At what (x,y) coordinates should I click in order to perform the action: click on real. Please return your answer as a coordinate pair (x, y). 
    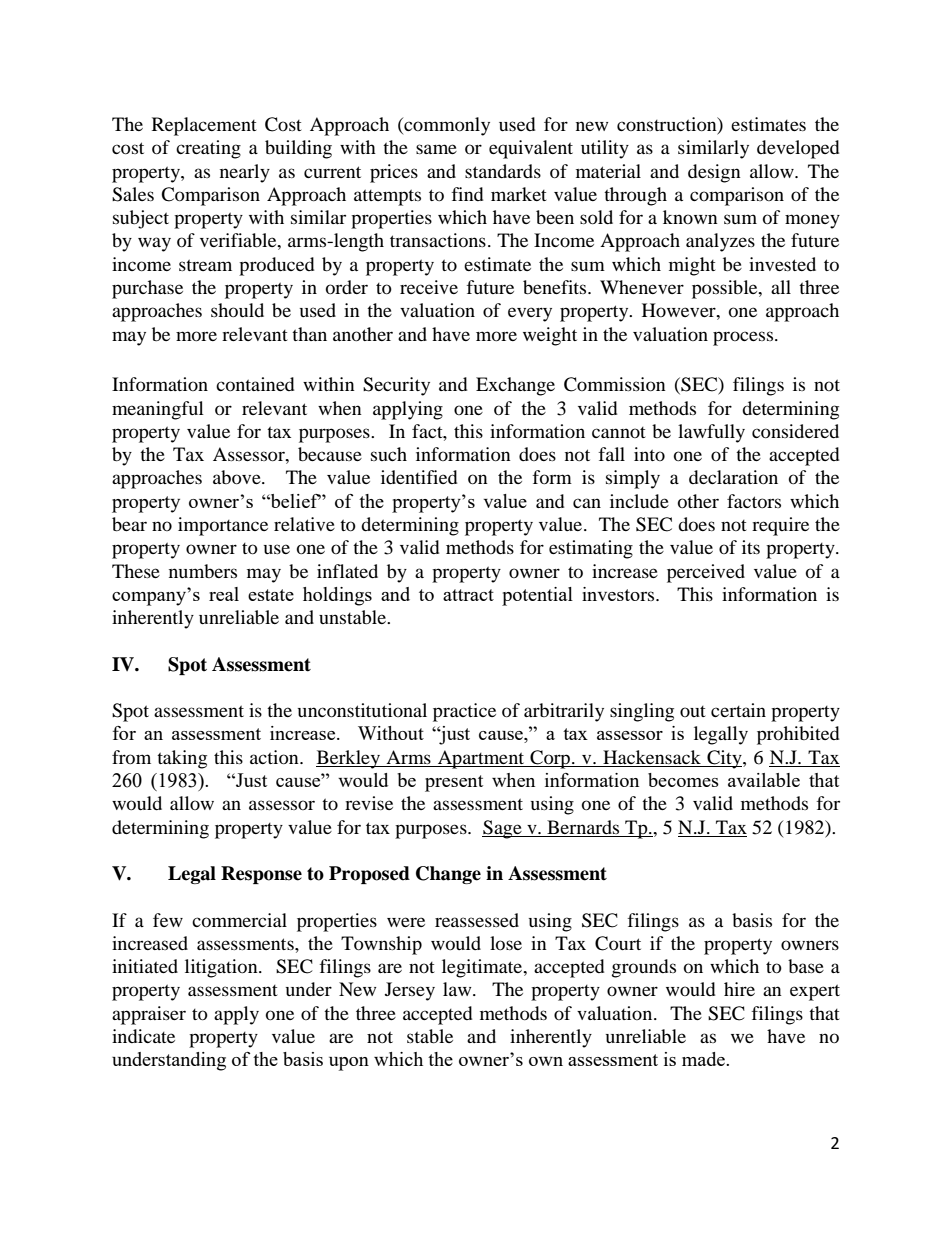
    Looking at the image, I should click on (224, 594).
